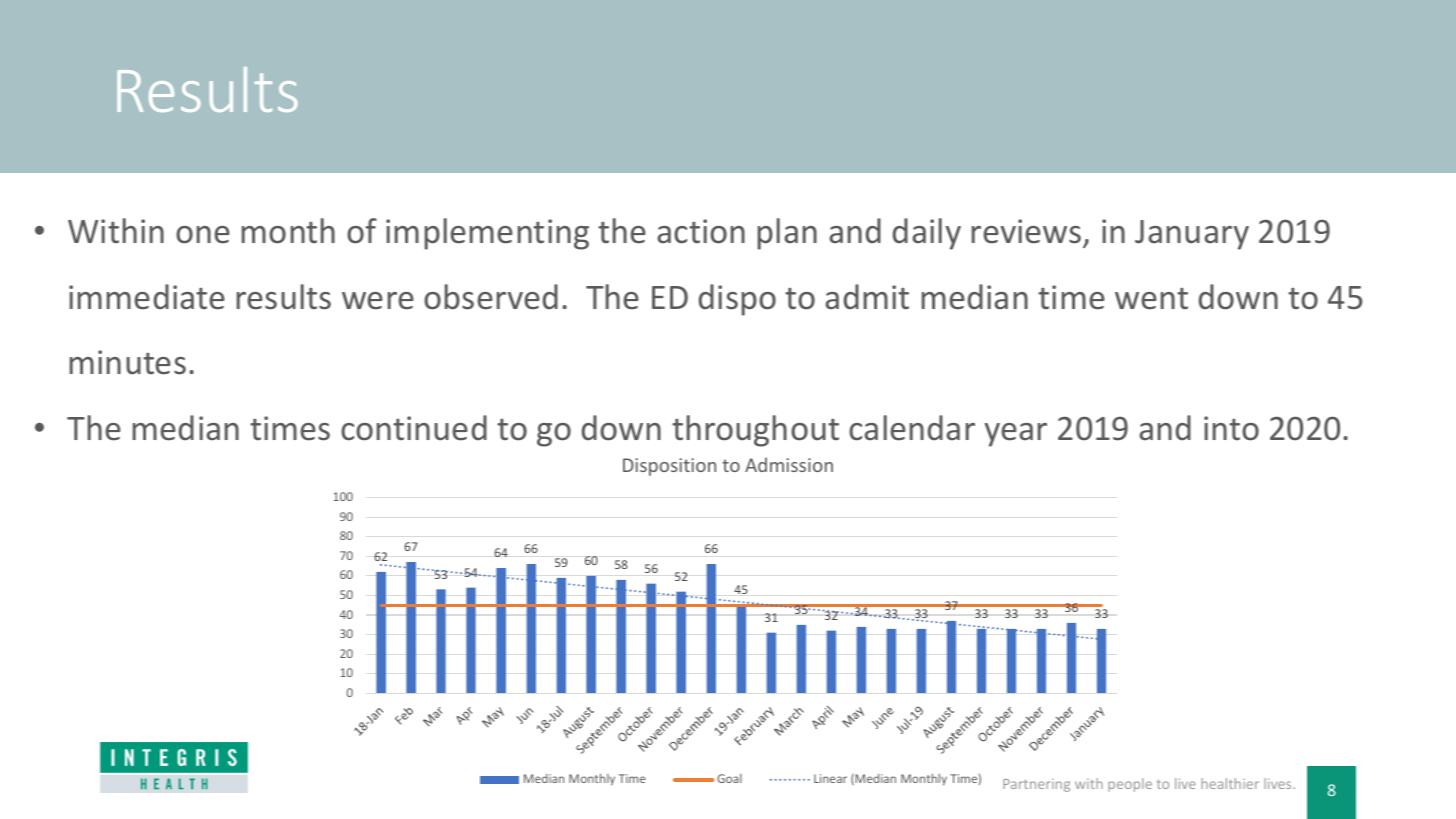 This screenshot has height=819, width=1456. What do you see at coordinates (1026, 231) in the screenshot?
I see `reviews` at bounding box center [1026, 231].
